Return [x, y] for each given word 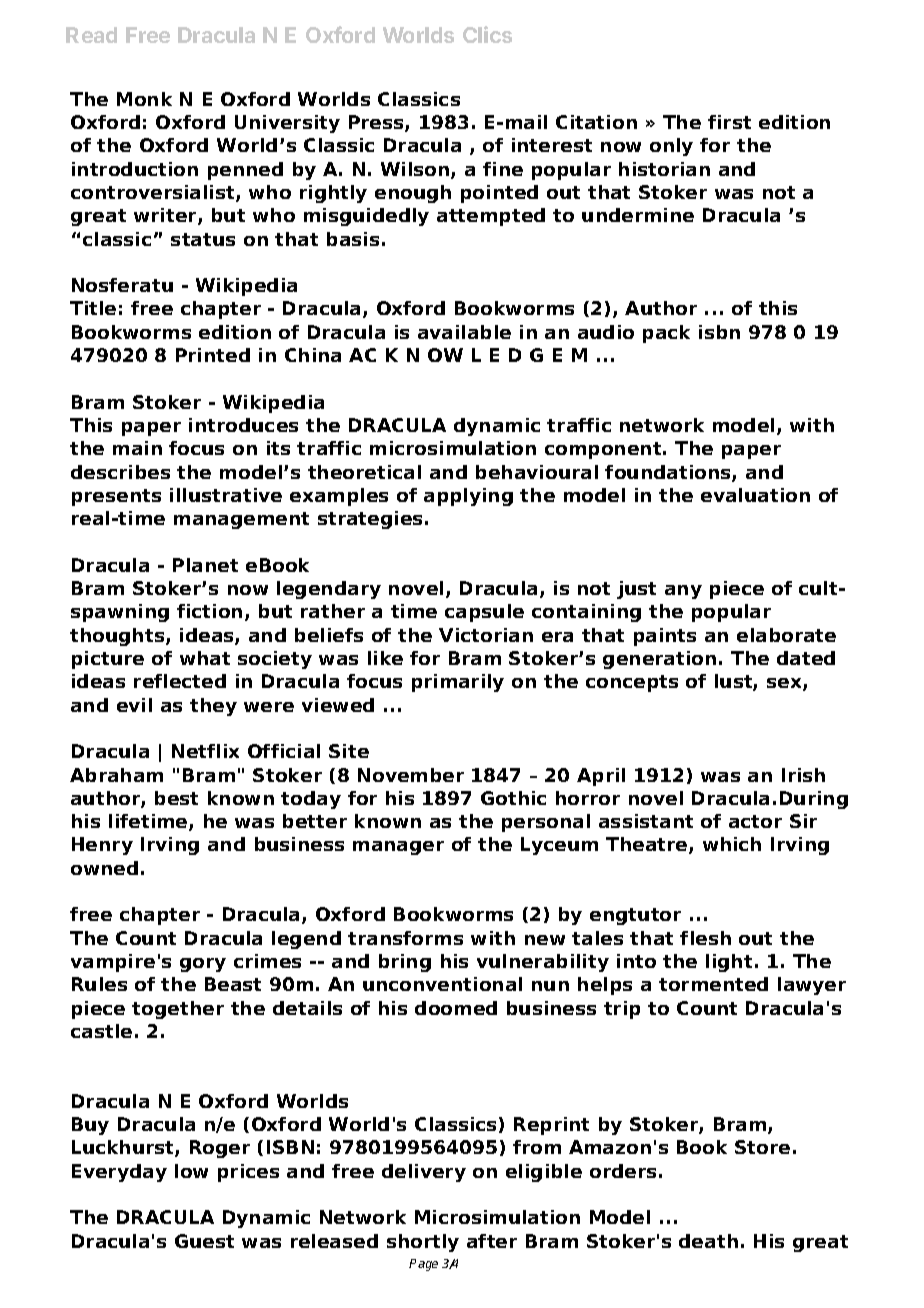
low [191, 1171]
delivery [424, 1173]
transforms [405, 938]
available [464, 332]
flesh [705, 938]
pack [666, 334]
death [708, 1241]
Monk [144, 99]
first [729, 122]
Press [377, 123]
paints [665, 637]
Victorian [486, 635]
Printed [213, 355]
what [205, 658]
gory [203, 965]
